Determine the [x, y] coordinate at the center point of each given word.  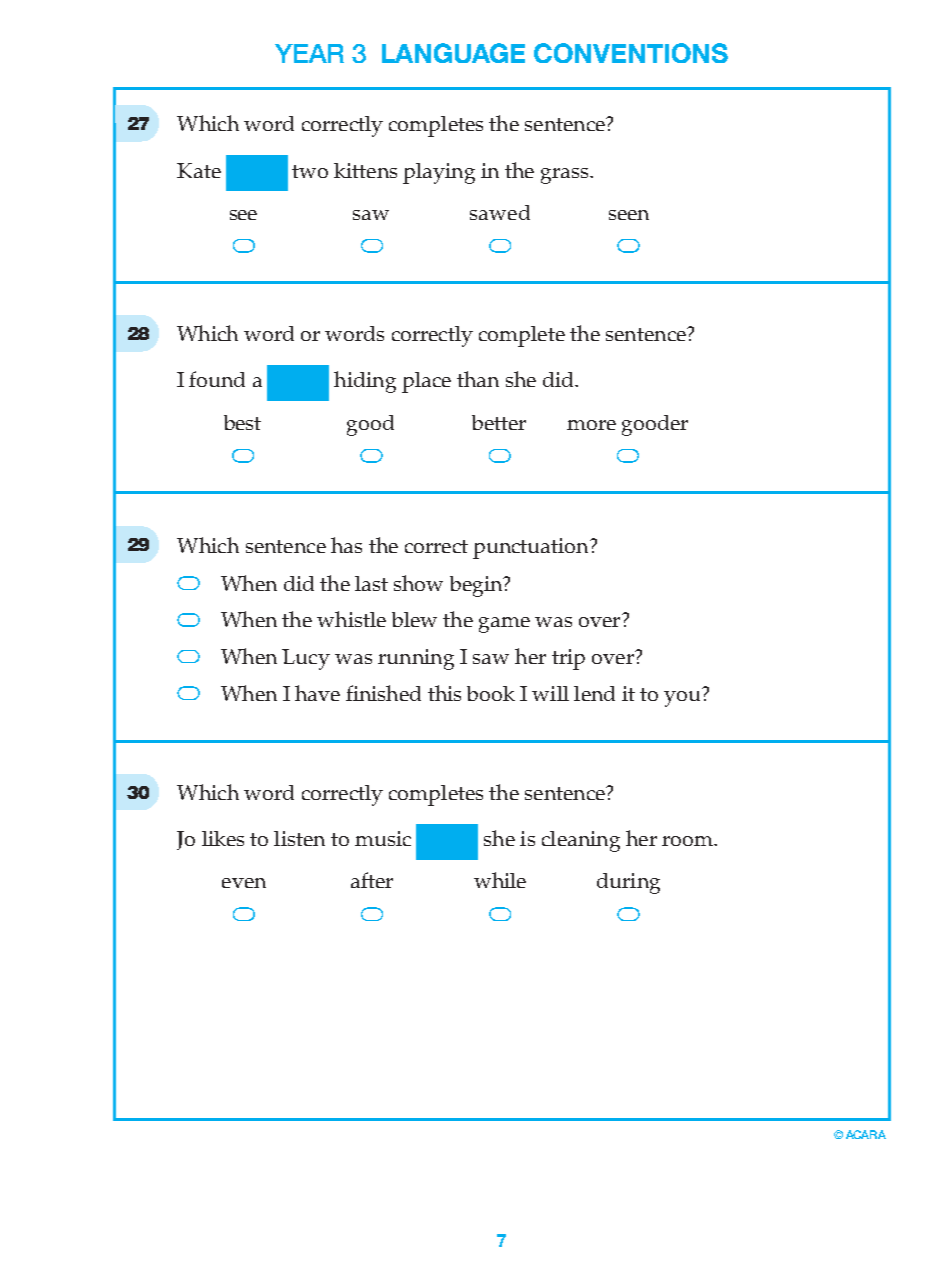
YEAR [309, 53]
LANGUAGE [453, 53]
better [499, 422]
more [591, 425]
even [244, 883]
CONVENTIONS [631, 53]
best [242, 422]
